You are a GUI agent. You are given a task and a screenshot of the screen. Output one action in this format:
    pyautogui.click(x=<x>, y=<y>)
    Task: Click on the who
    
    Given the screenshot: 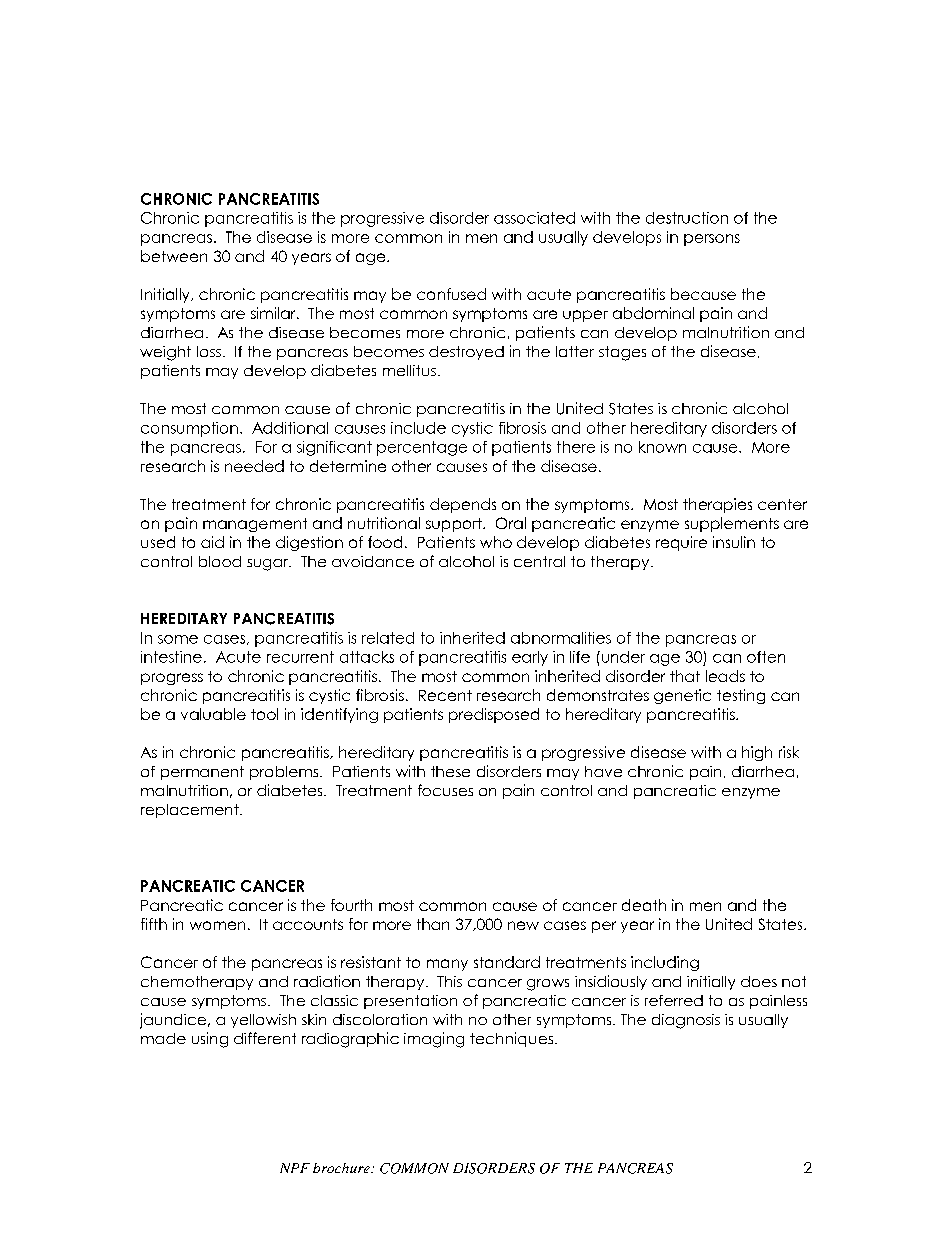 What is the action you would take?
    pyautogui.click(x=496, y=542)
